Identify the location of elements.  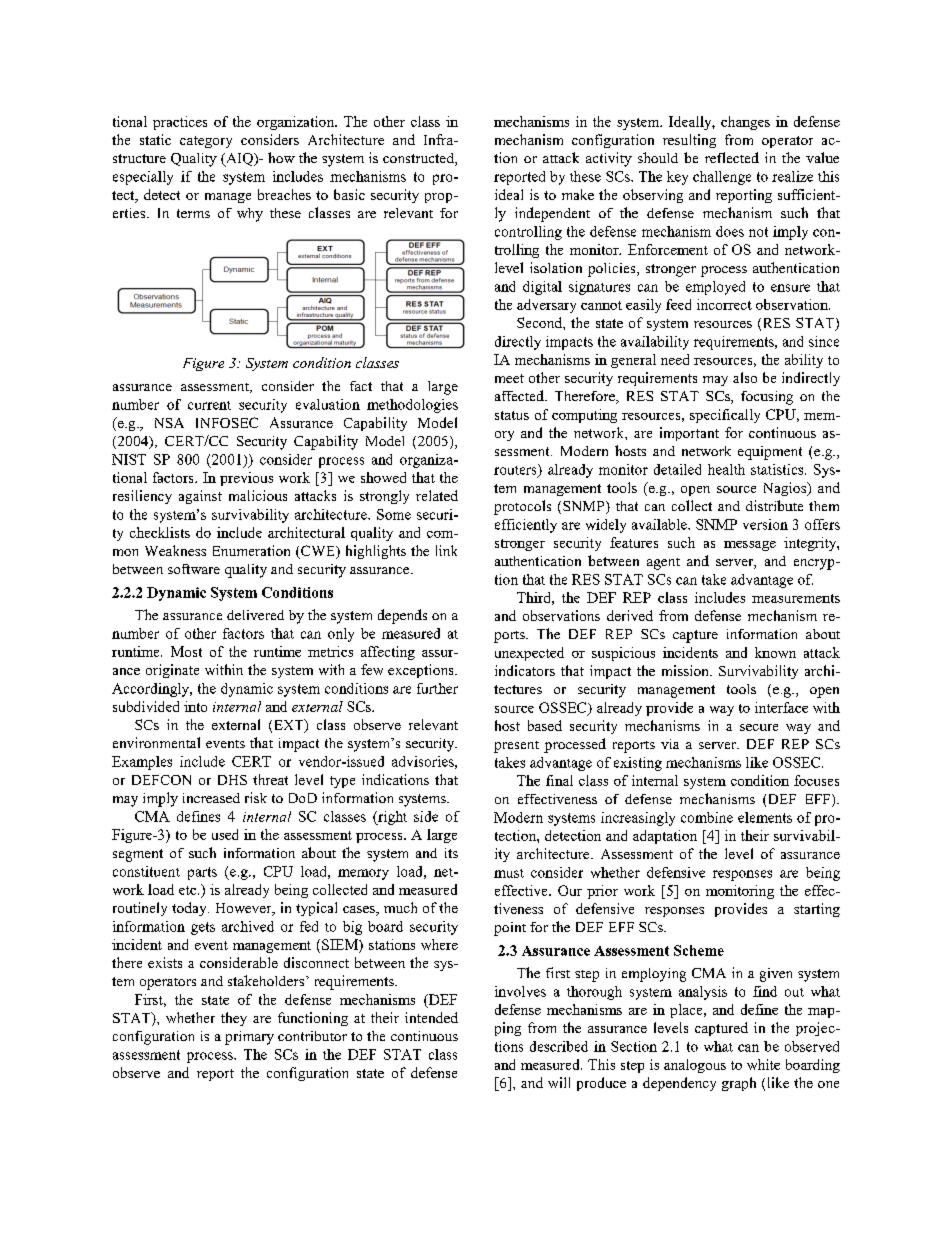
(765, 817).
